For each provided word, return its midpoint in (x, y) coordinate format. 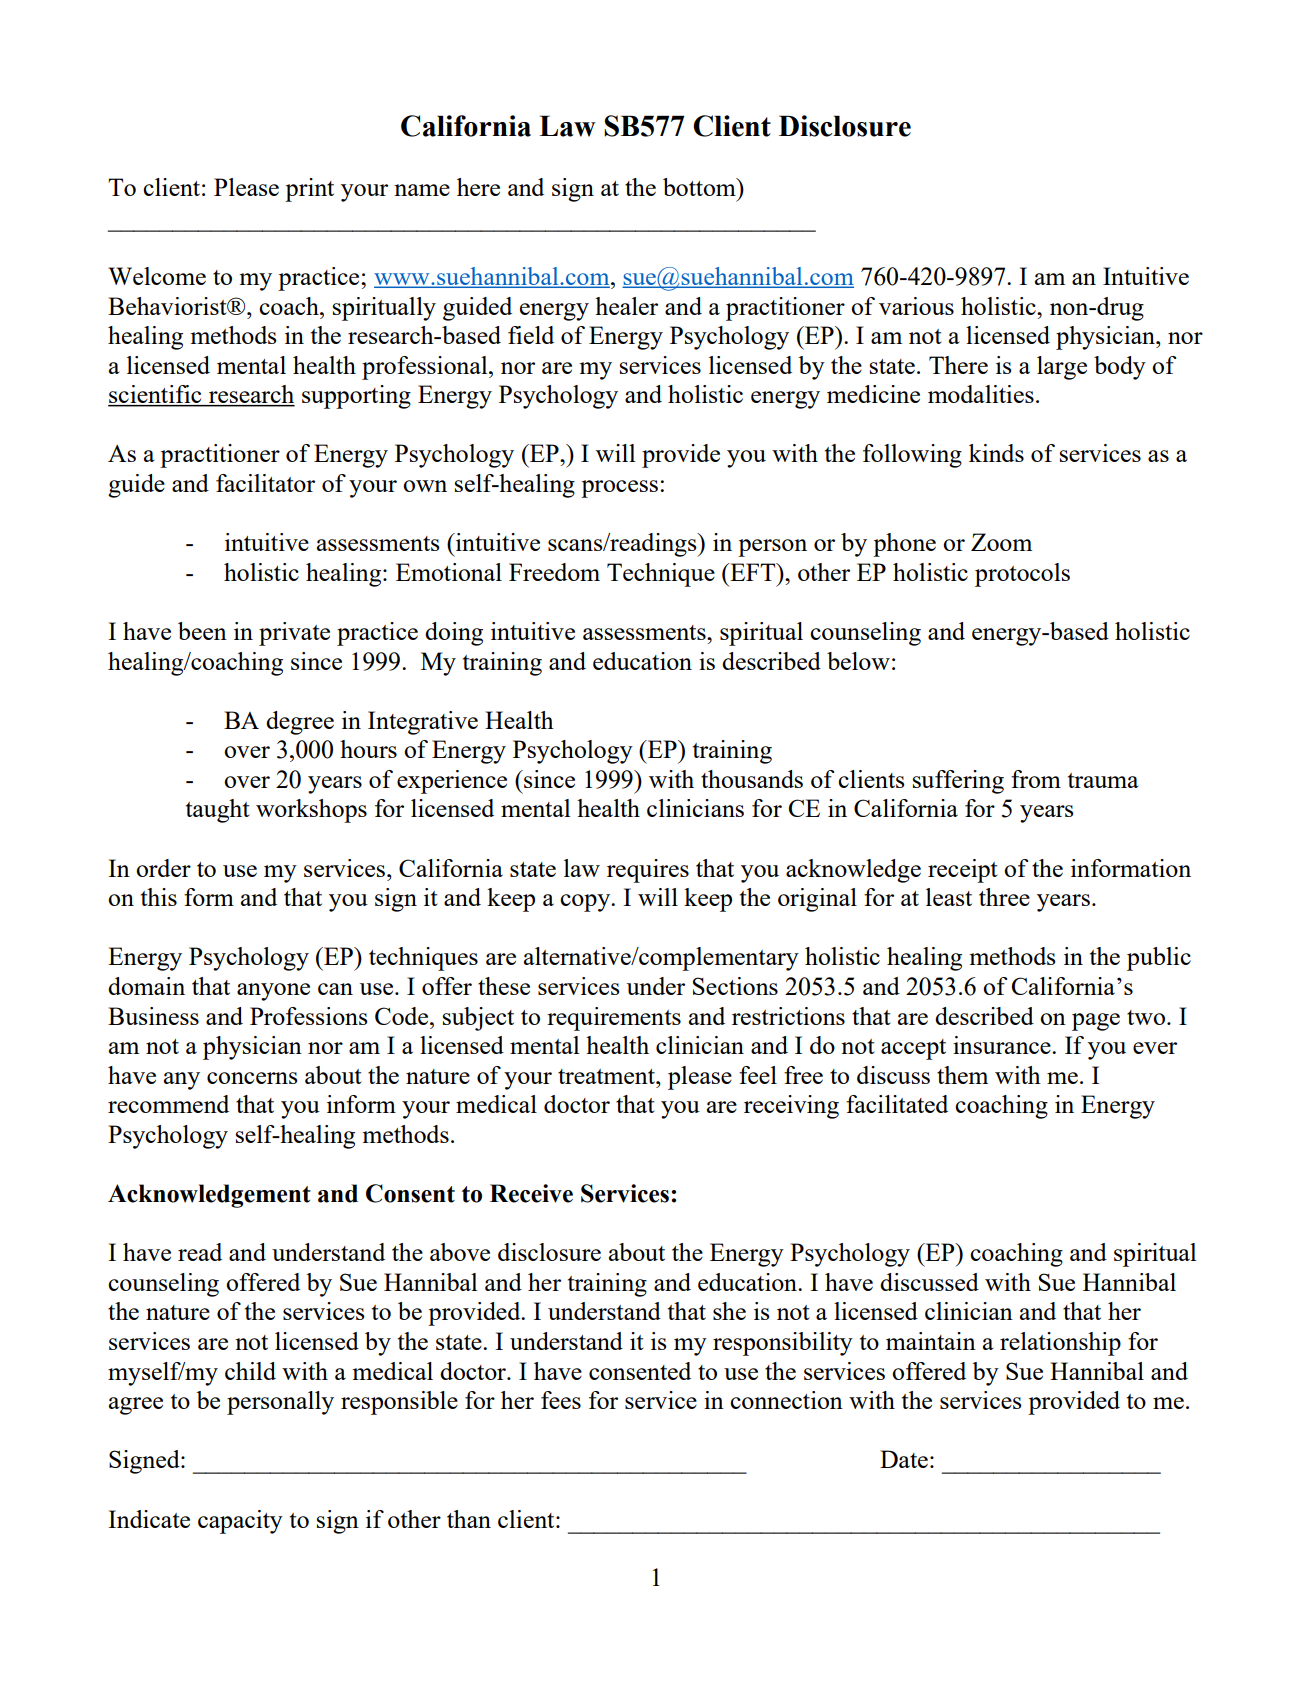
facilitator (265, 483)
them (962, 1075)
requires (648, 871)
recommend (168, 1104)
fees (561, 1400)
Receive (531, 1193)
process (619, 489)
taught (218, 811)
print (309, 190)
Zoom (1001, 542)
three (1004, 897)
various (916, 306)
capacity (240, 1522)
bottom (700, 187)
